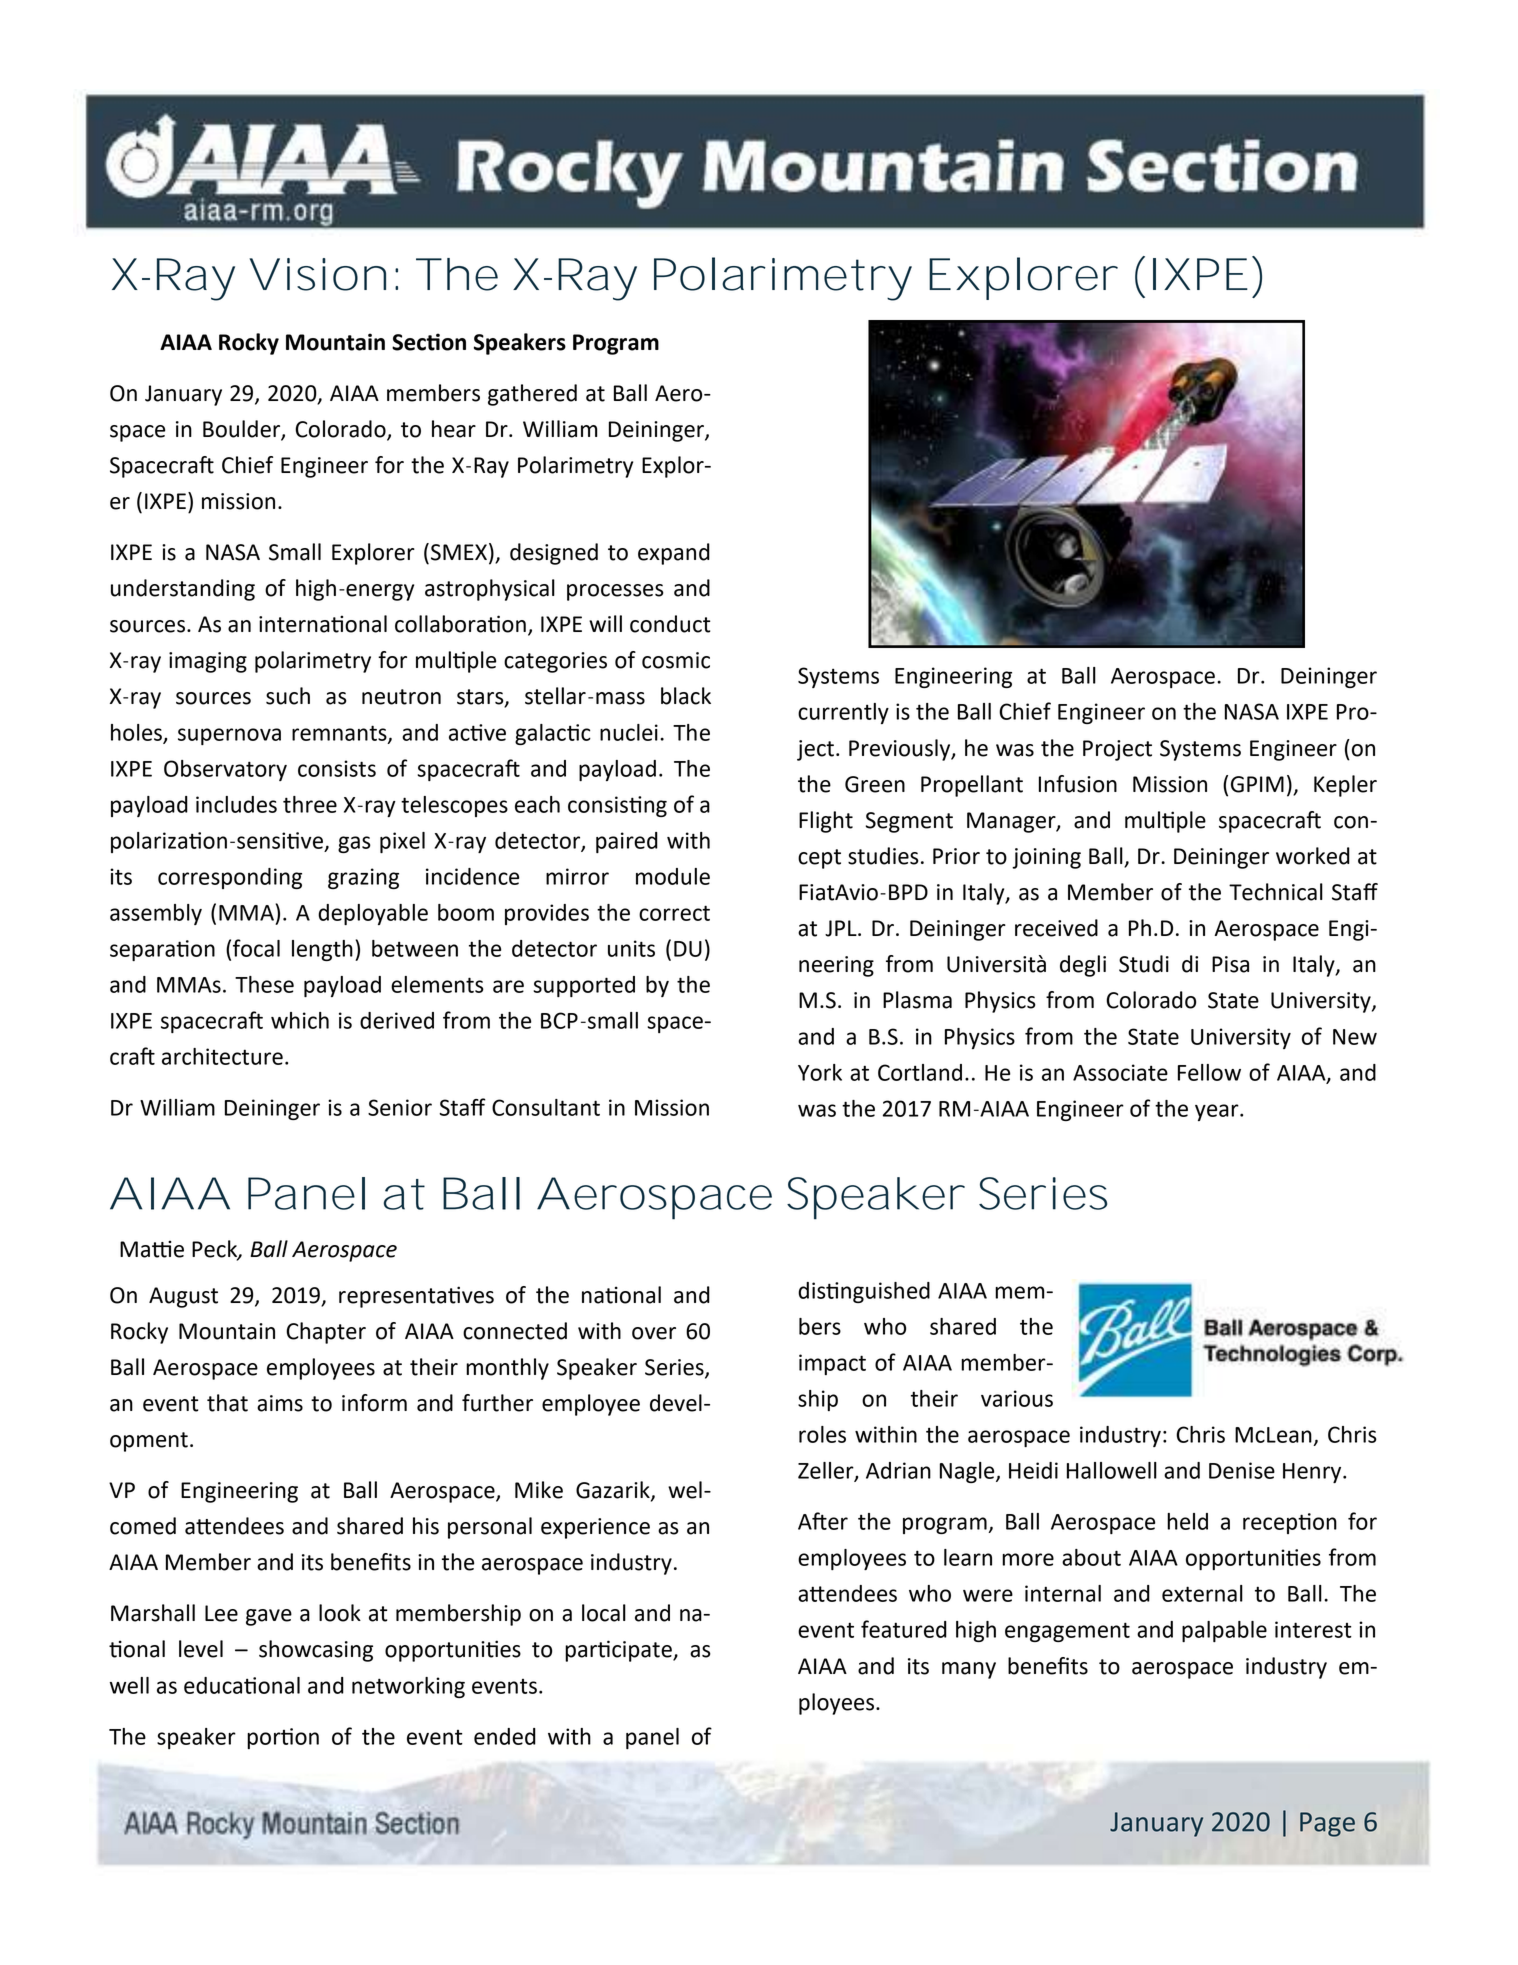 The width and height of the document is (1518, 1965). I want to click on over, so click(654, 1333).
